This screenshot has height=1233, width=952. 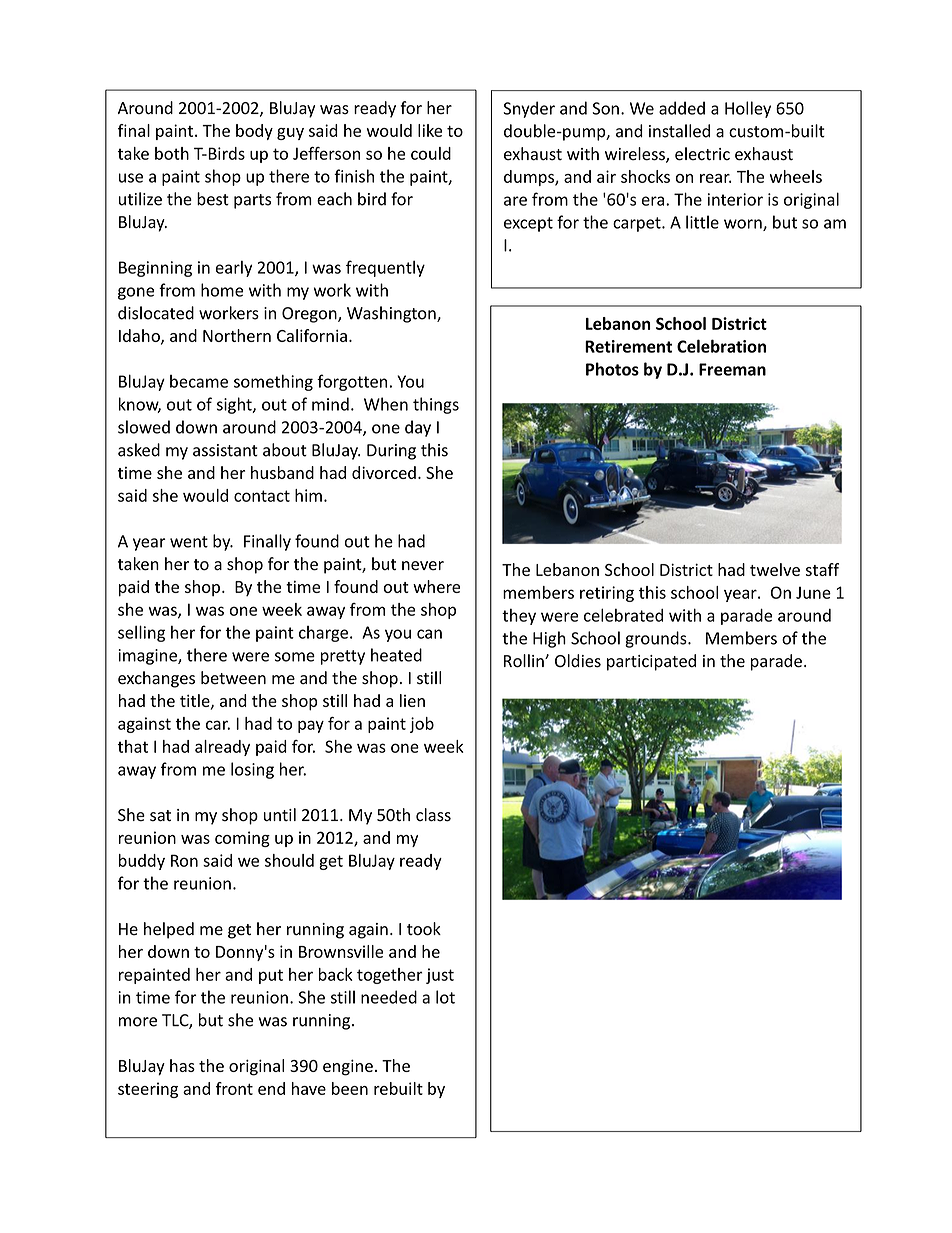 What do you see at coordinates (430, 130) in the screenshot?
I see `like` at bounding box center [430, 130].
